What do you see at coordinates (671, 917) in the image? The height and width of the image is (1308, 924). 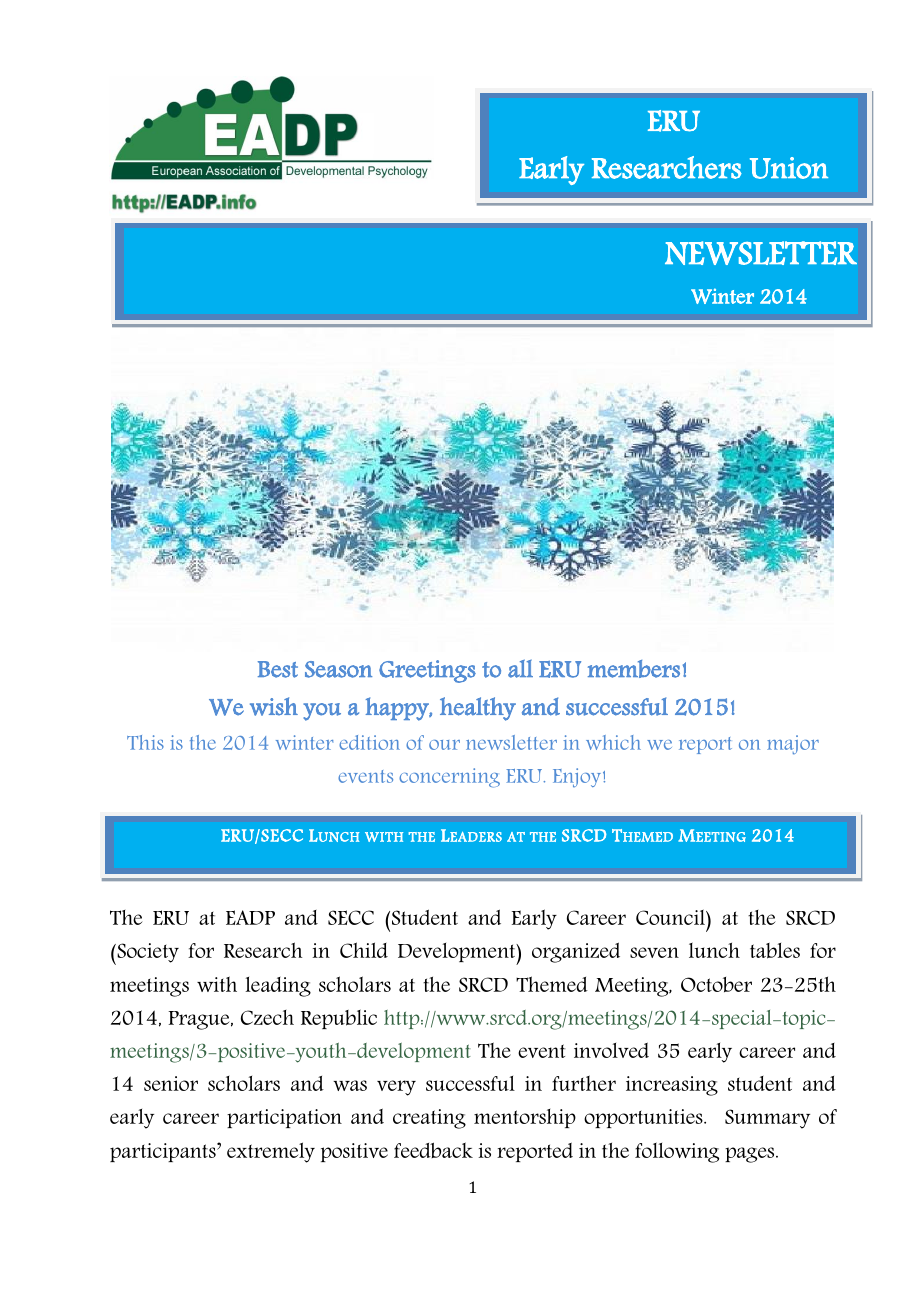 I see `Council` at bounding box center [671, 917].
